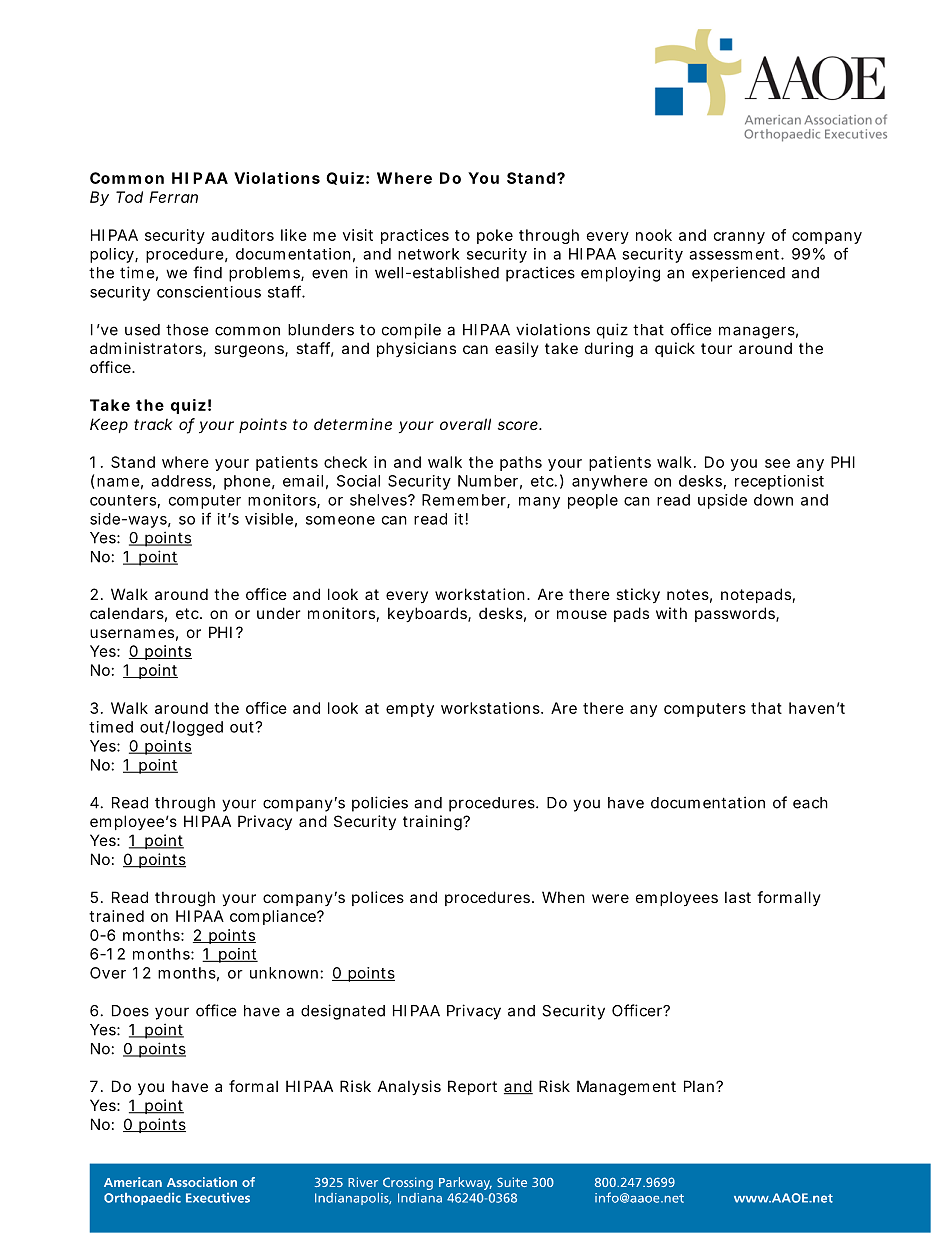  What do you see at coordinates (429, 614) in the document?
I see `keyboards` at bounding box center [429, 614].
